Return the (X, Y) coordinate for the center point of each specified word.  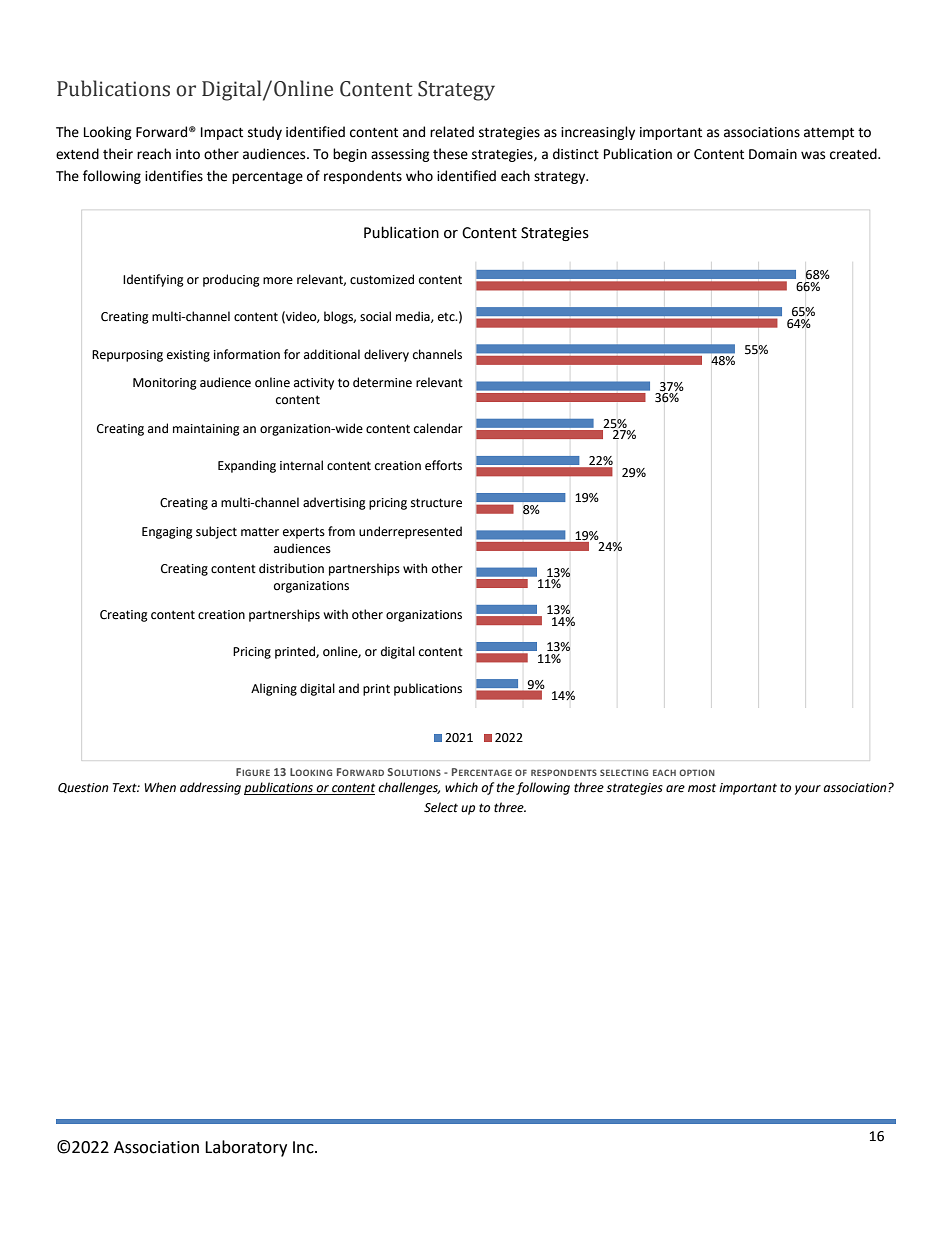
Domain (773, 154)
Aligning (274, 689)
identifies (174, 176)
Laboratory (246, 1148)
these (450, 154)
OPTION (697, 772)
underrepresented (410, 532)
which (461, 787)
